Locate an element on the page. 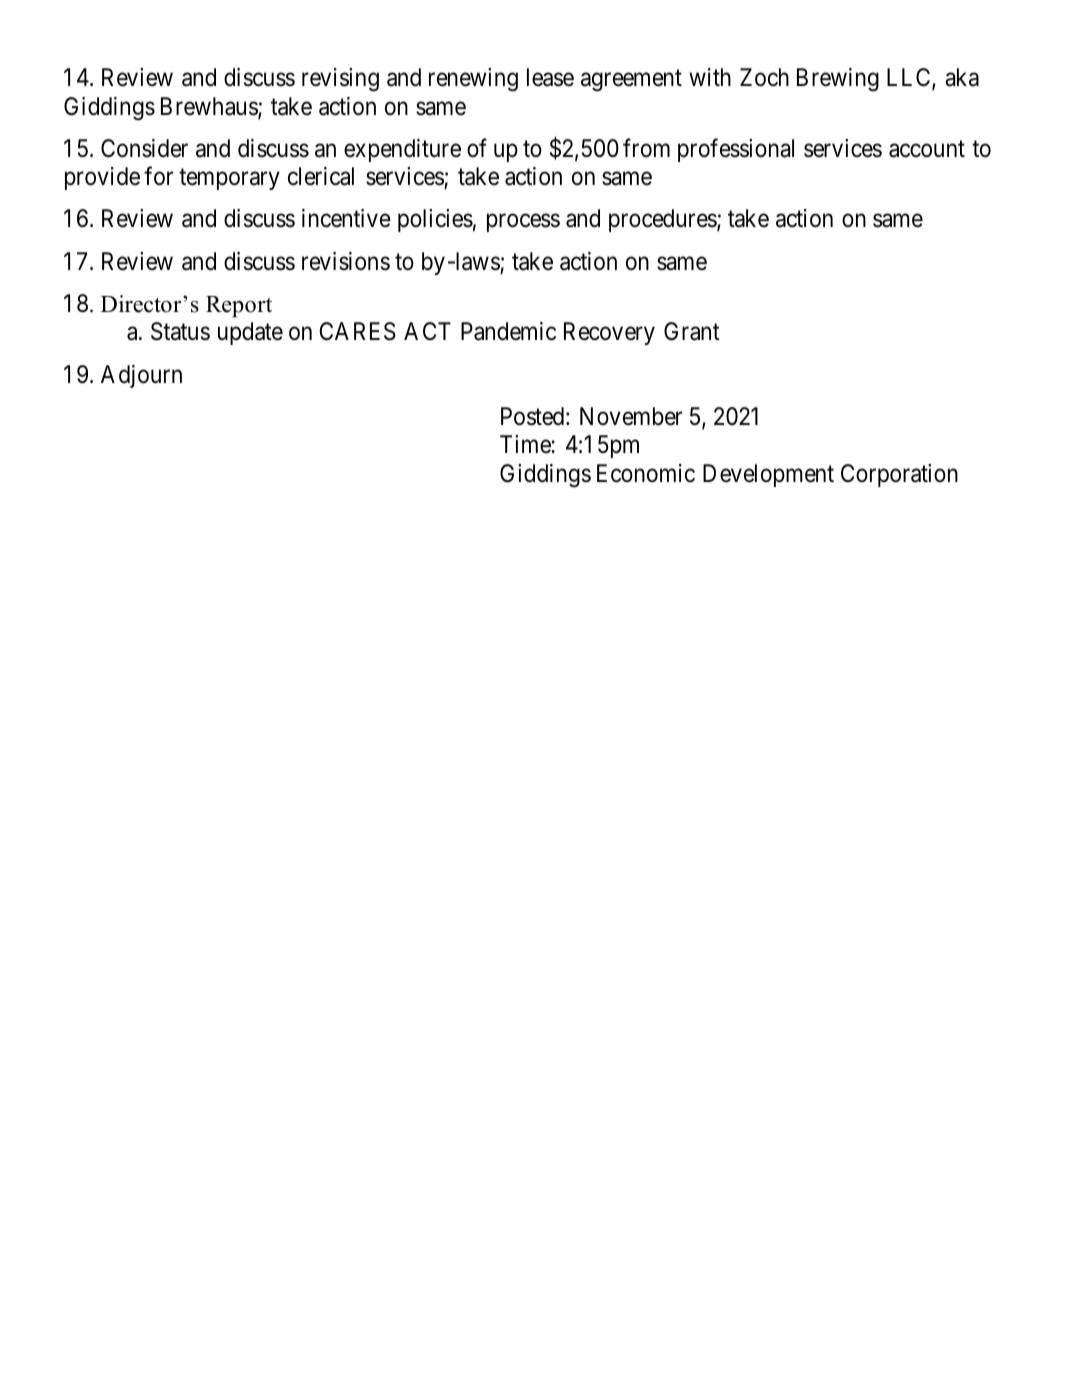 The image size is (1076, 1392). Brewing is located at coordinates (838, 80).
